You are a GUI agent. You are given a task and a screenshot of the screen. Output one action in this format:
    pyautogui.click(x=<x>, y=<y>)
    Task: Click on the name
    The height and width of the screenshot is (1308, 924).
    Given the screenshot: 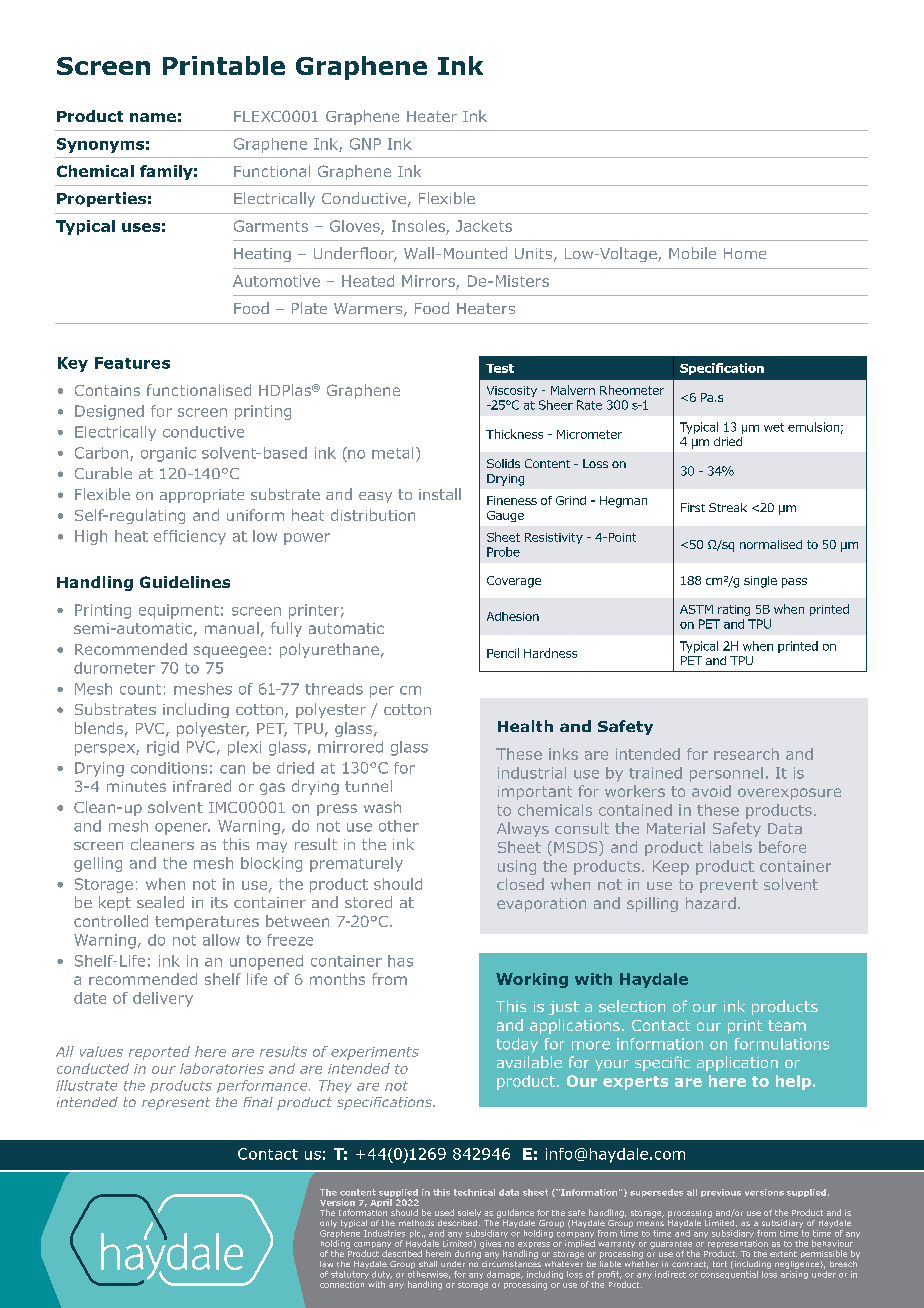 What is the action you would take?
    pyautogui.click(x=153, y=117)
